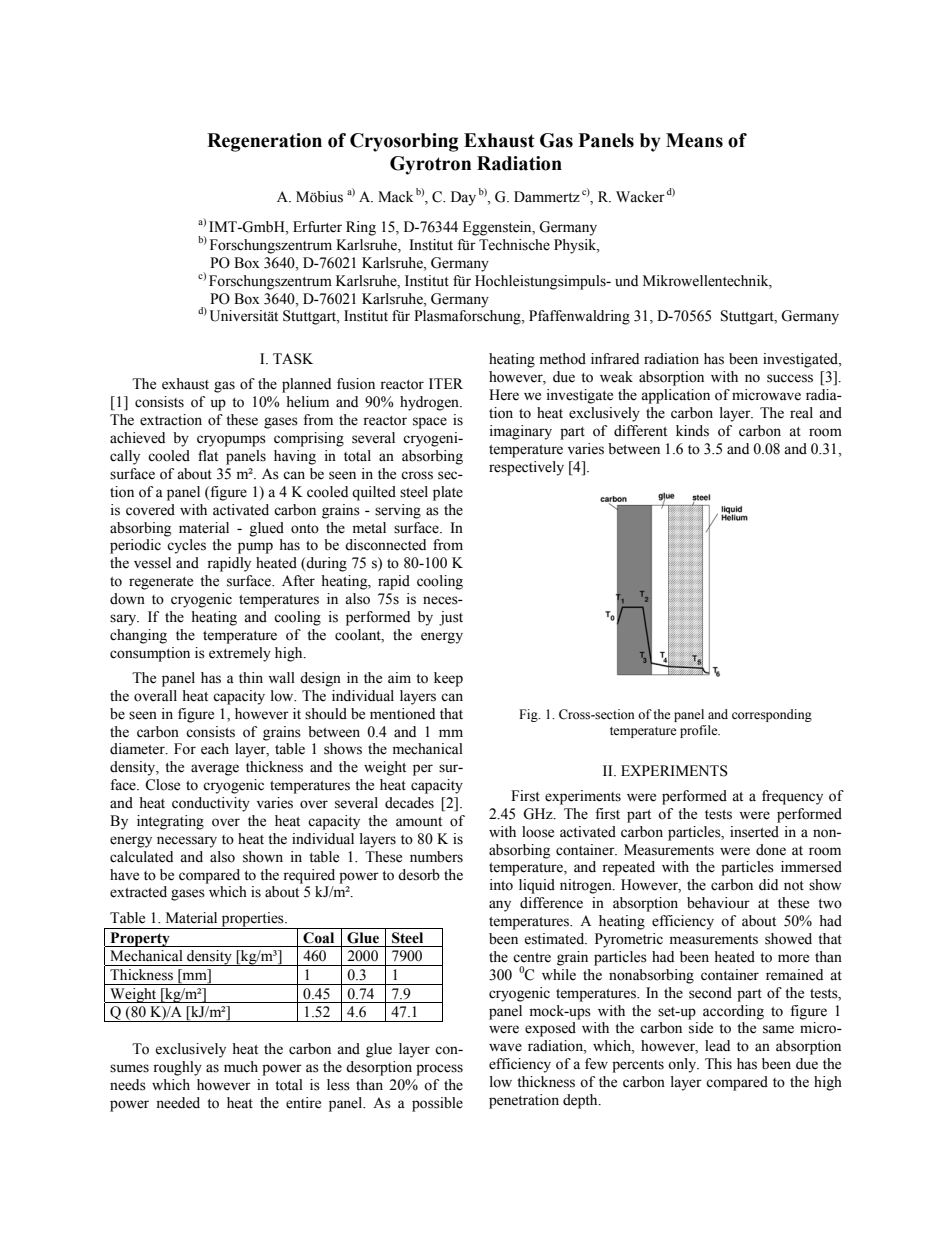 The width and height of the screenshot is (952, 1233). Describe the element at coordinates (215, 770) in the screenshot. I see `average` at that location.
